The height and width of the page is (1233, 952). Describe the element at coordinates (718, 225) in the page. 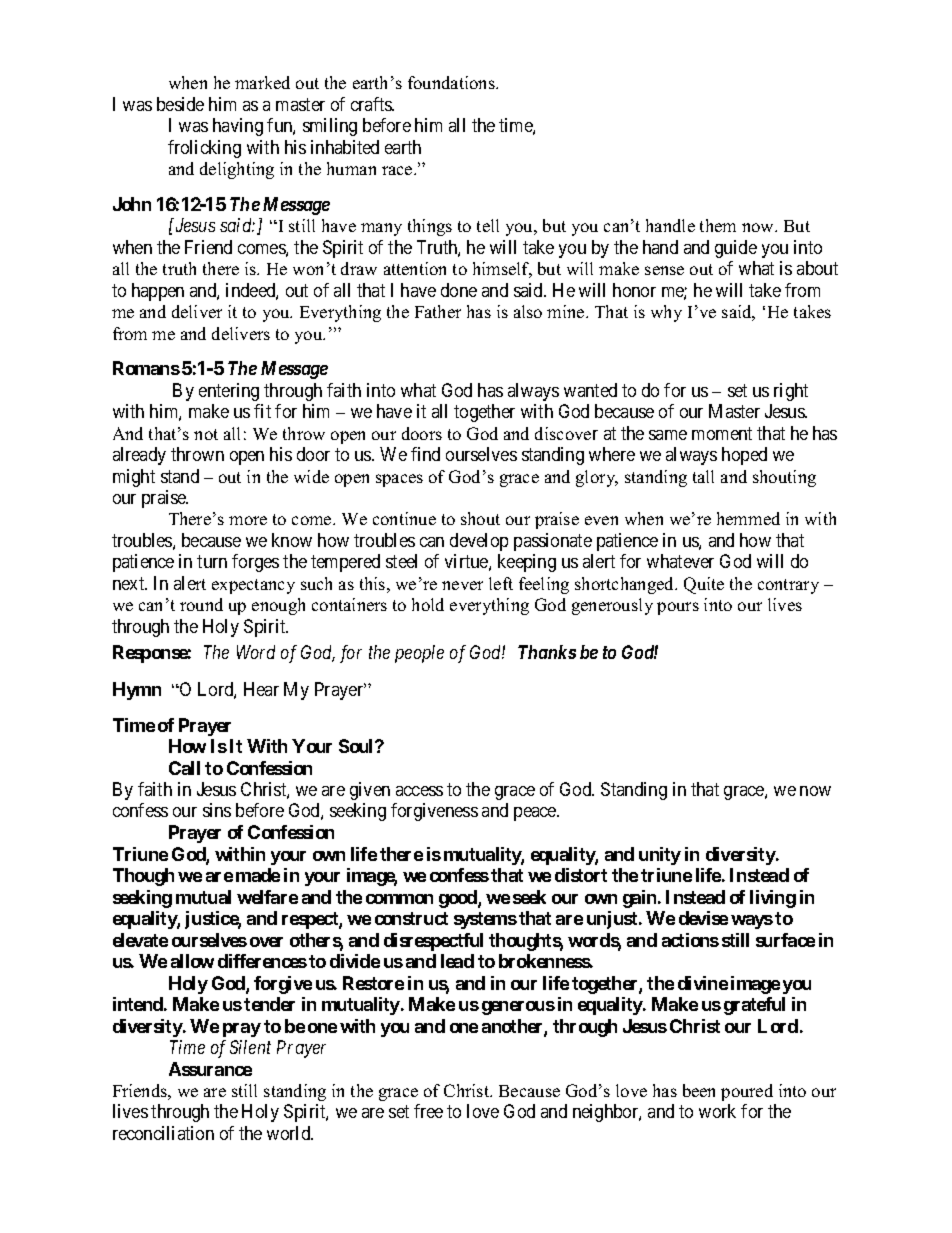

I see `them` at that location.
